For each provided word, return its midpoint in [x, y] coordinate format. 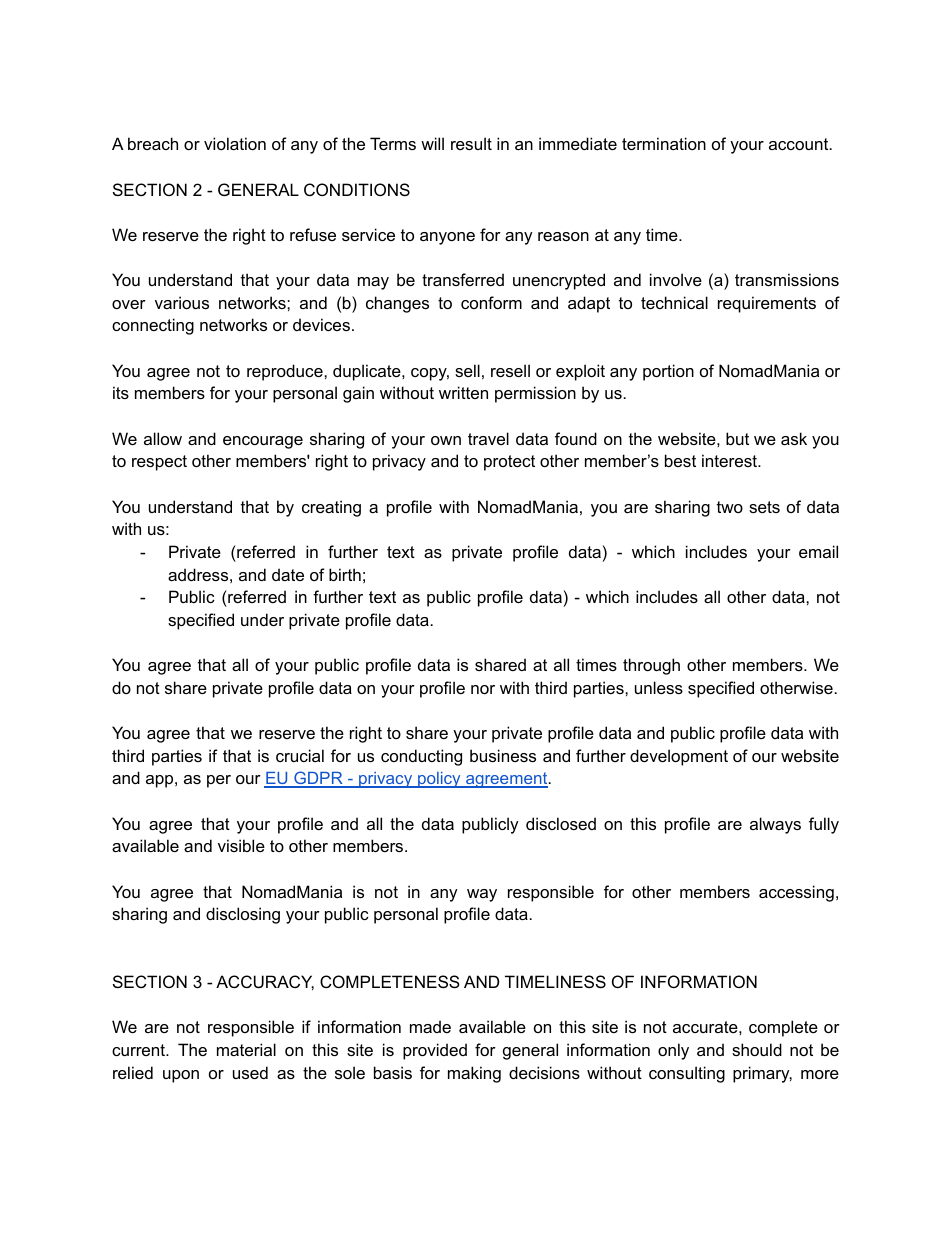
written [463, 392]
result [471, 143]
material [246, 1049]
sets [764, 507]
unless [659, 687]
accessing [796, 893]
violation [235, 143]
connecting [153, 326]
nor [483, 689]
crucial [300, 755]
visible [241, 845]
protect [509, 463]
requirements [767, 304]
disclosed [561, 823]
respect [159, 463]
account [800, 144]
